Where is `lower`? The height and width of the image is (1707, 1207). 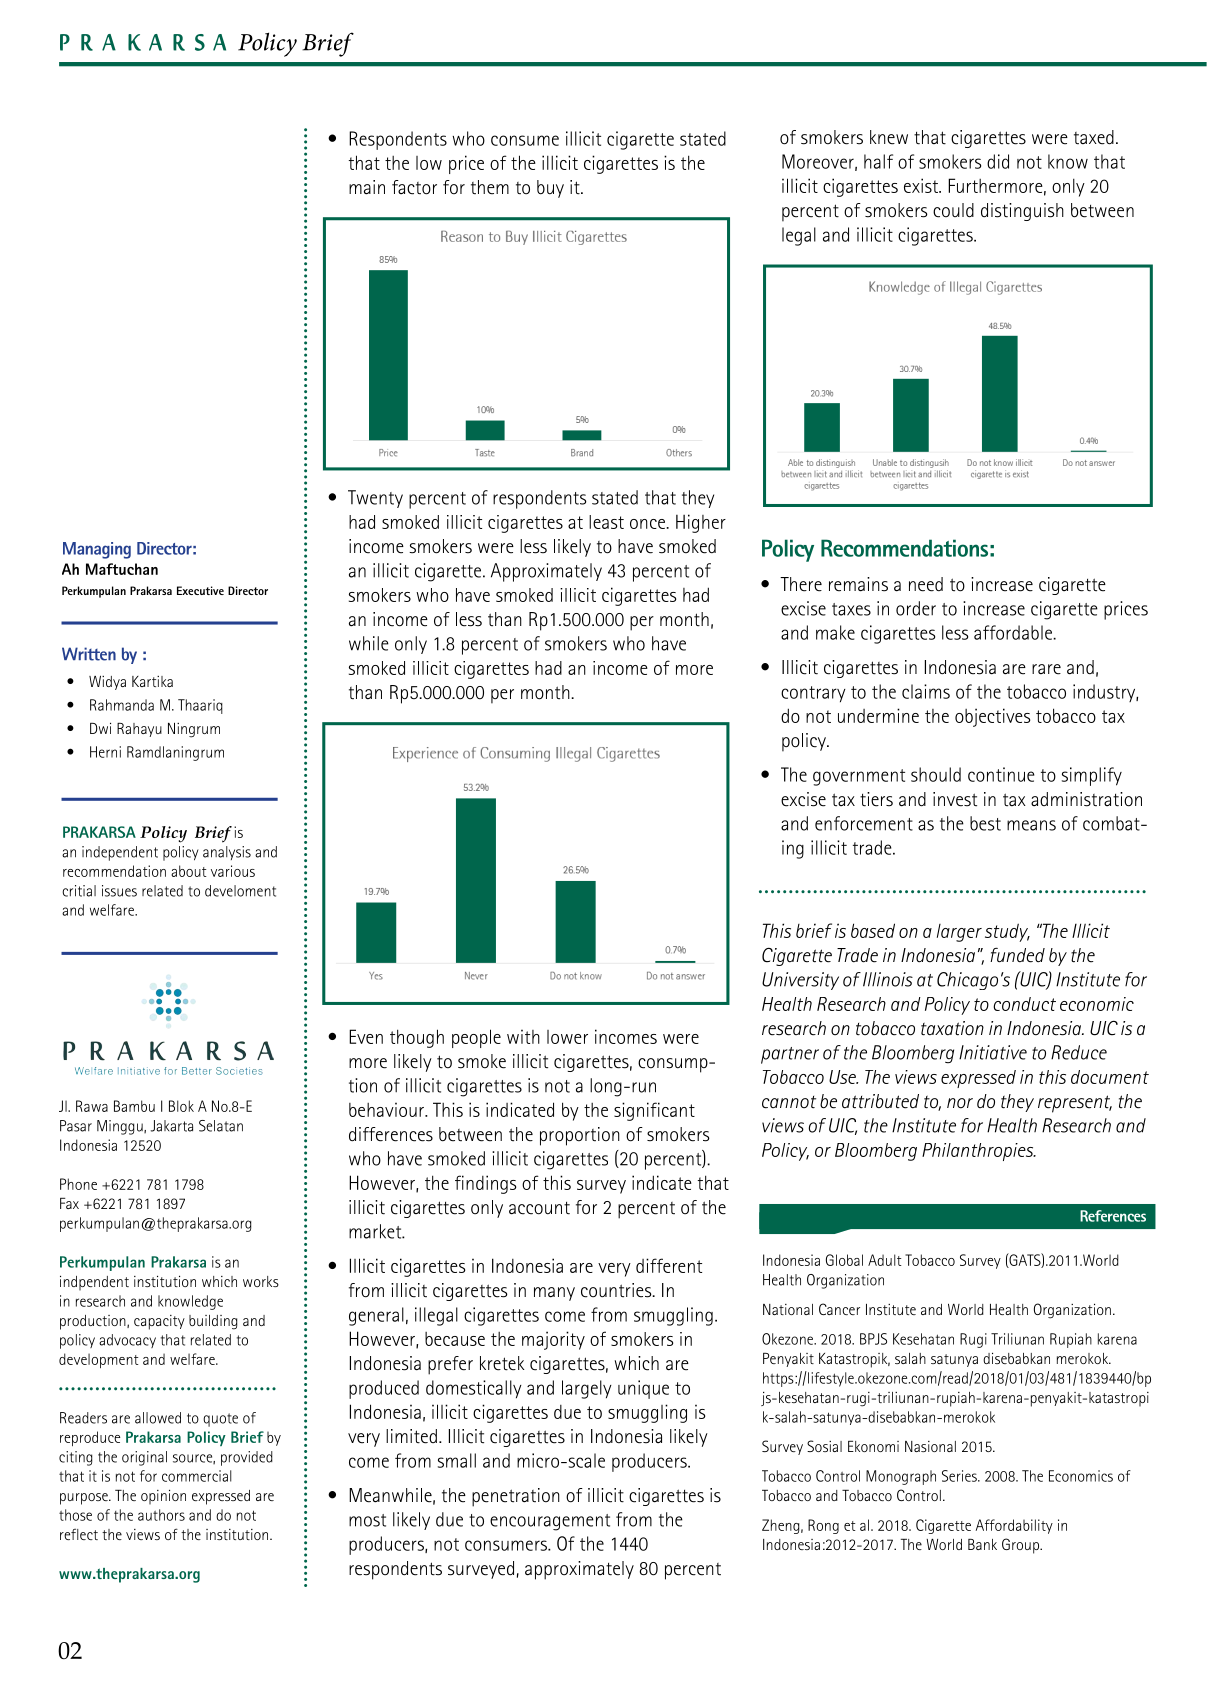 lower is located at coordinates (567, 1037).
